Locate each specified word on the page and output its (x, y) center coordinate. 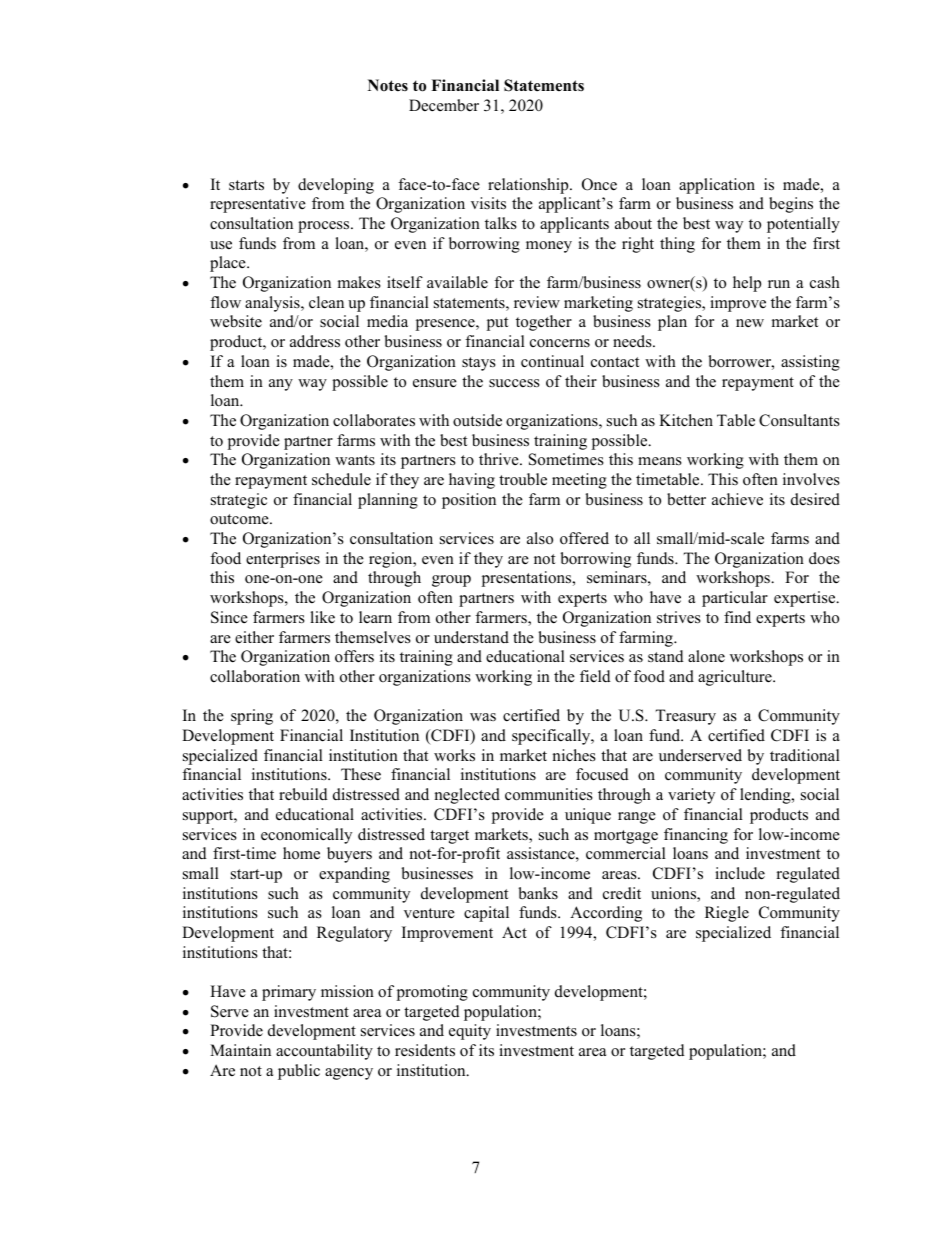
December (444, 105)
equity (470, 1032)
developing (336, 186)
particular (735, 599)
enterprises (283, 560)
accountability (324, 1052)
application (717, 186)
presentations (528, 579)
